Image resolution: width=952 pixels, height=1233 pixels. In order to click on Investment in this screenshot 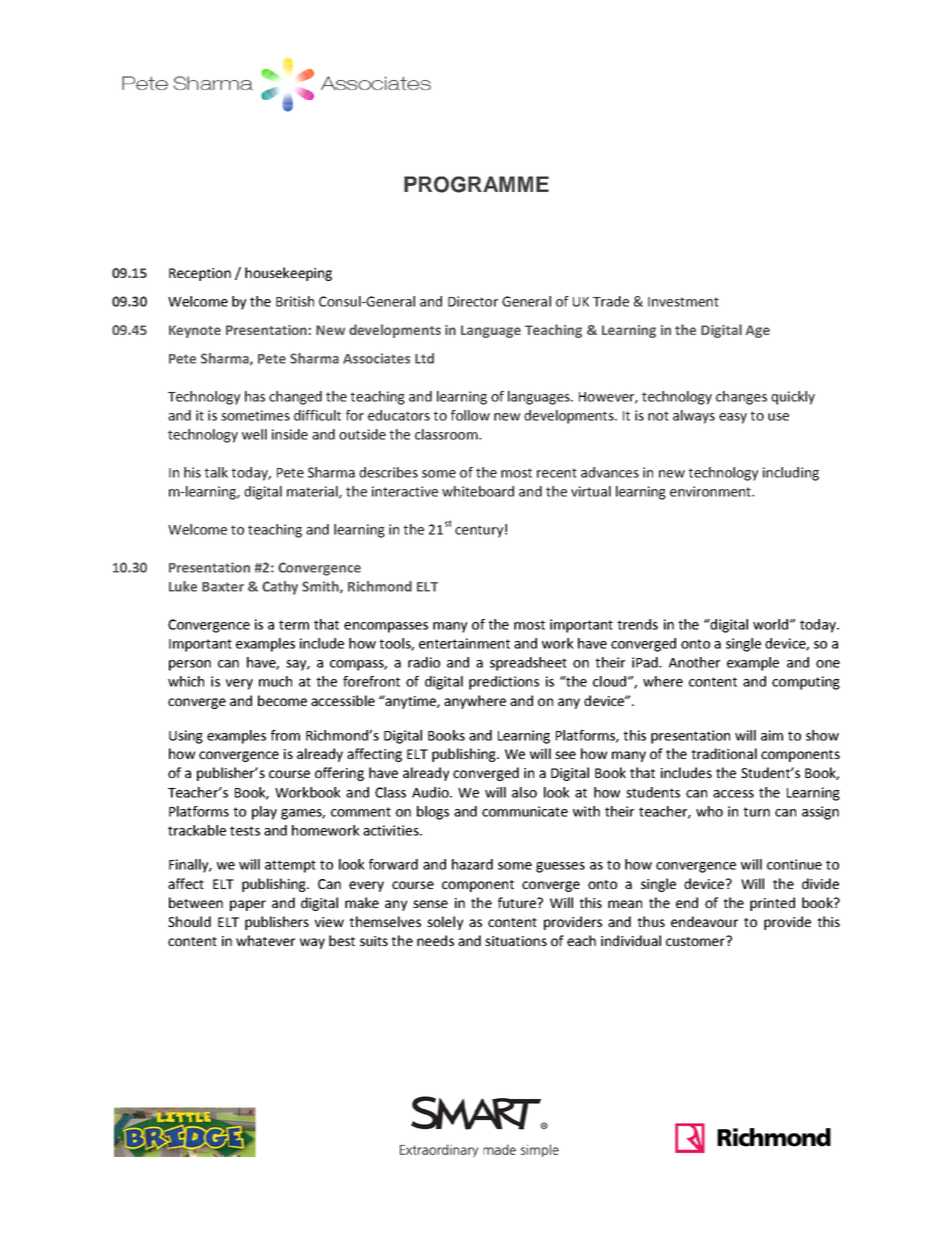, I will do `click(683, 302)`.
